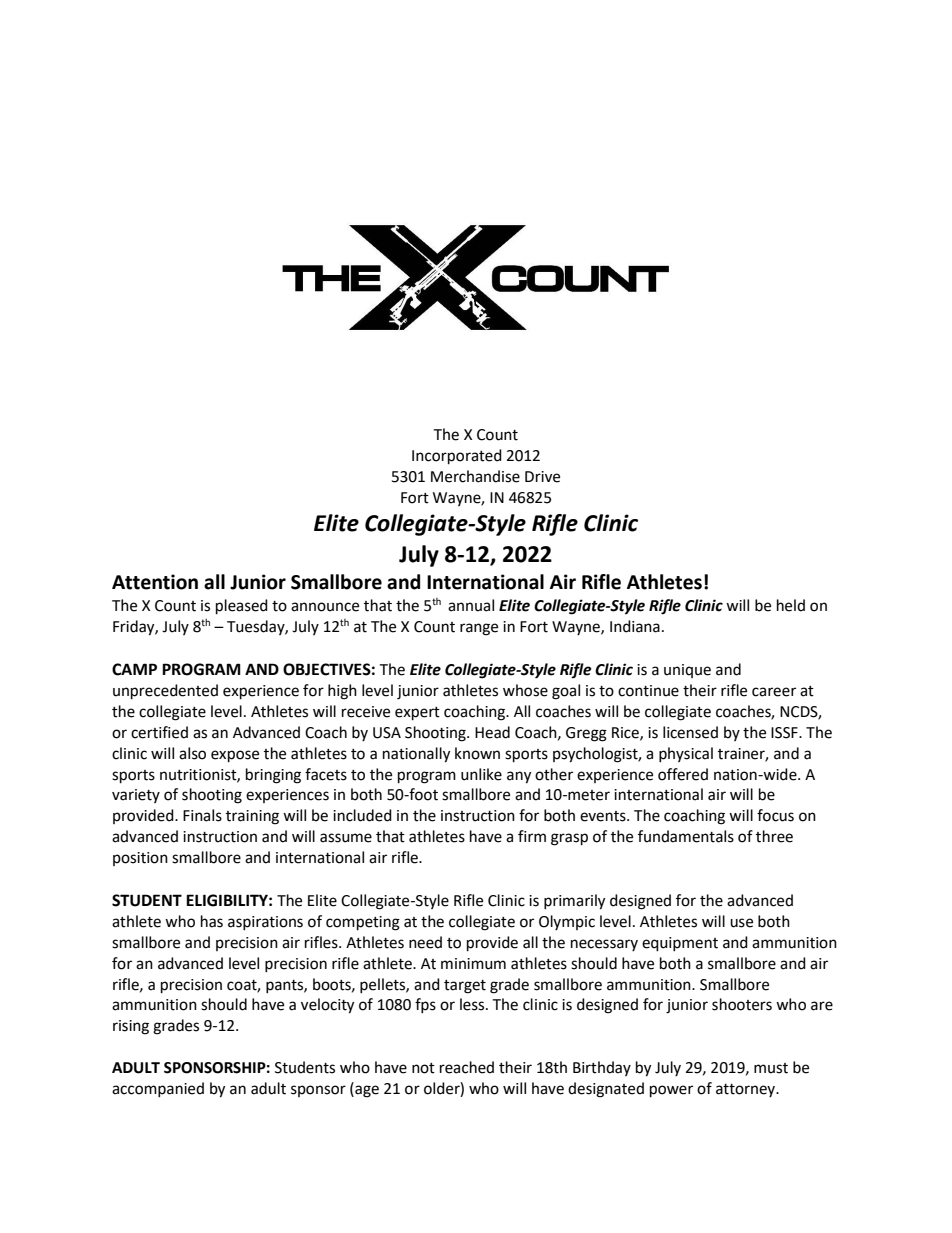  I want to click on Finals, so click(202, 815).
